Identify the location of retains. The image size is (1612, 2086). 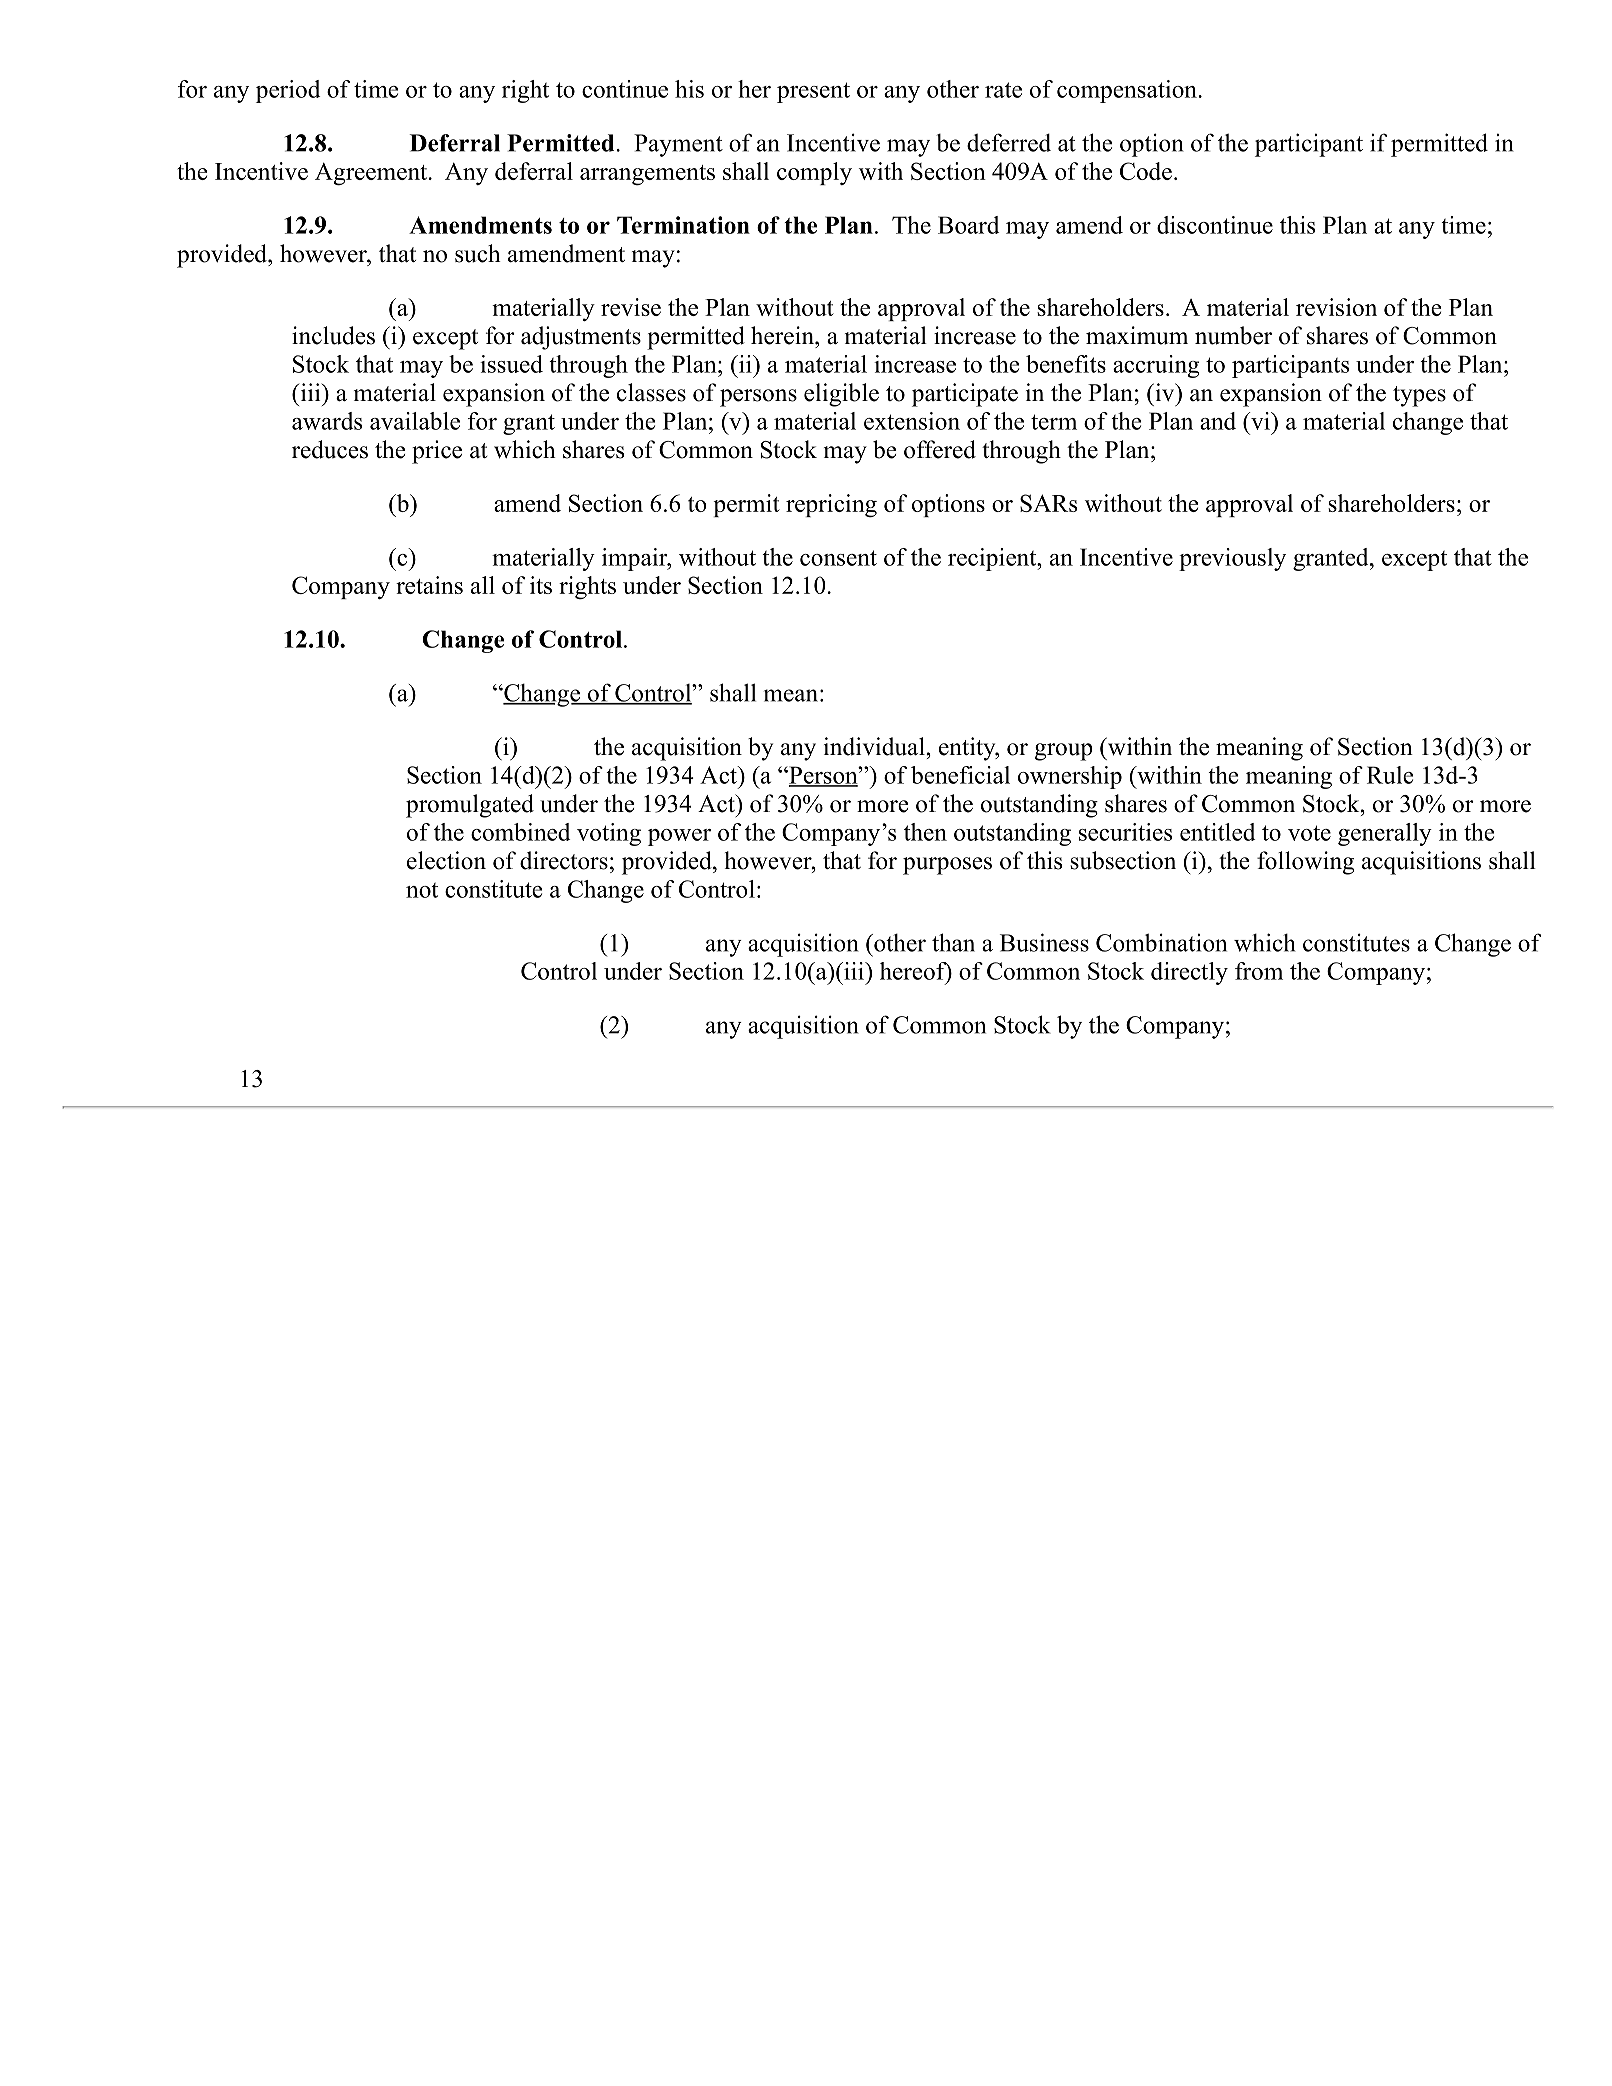
(429, 585).
